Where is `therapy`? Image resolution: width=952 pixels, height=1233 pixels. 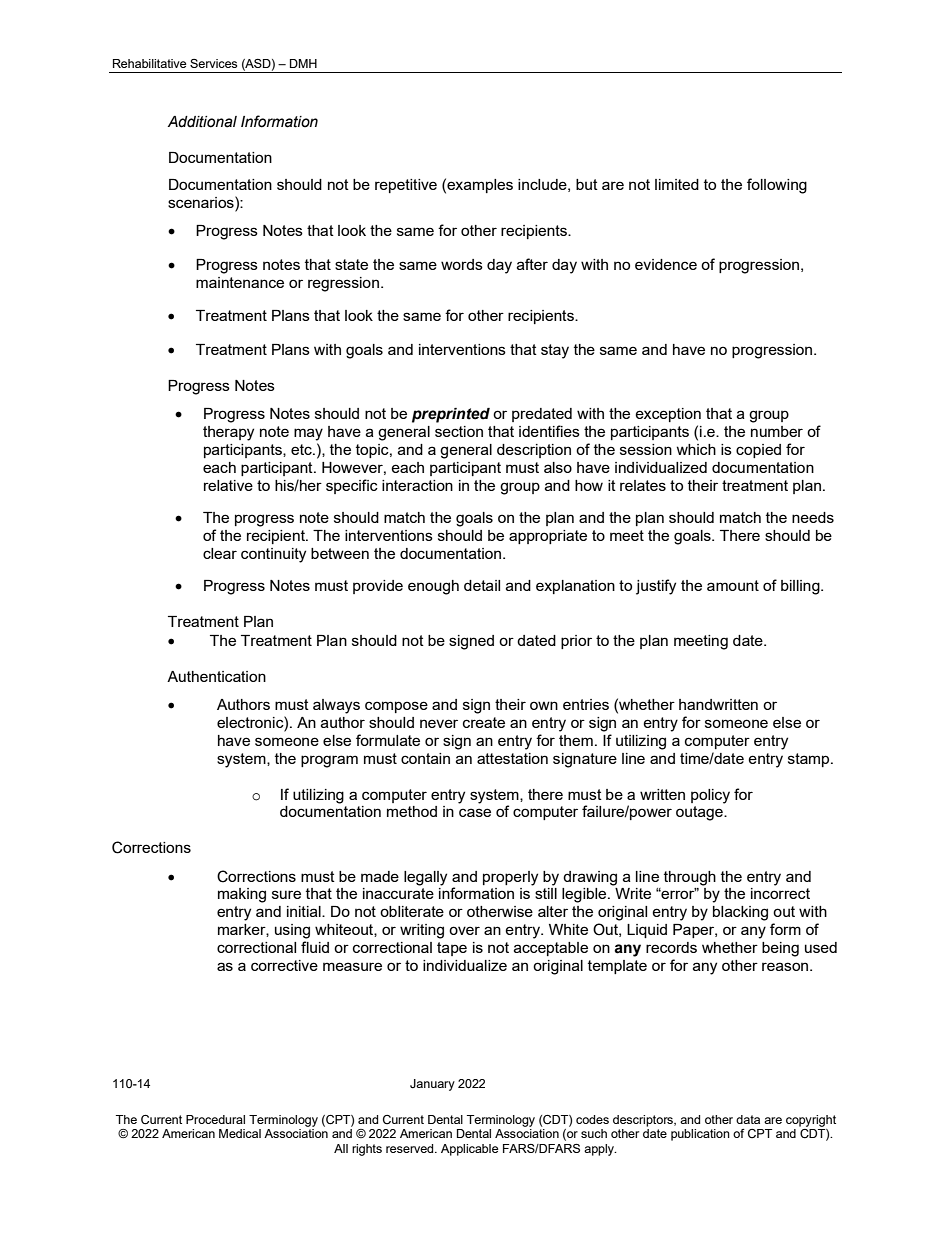 therapy is located at coordinates (228, 433).
